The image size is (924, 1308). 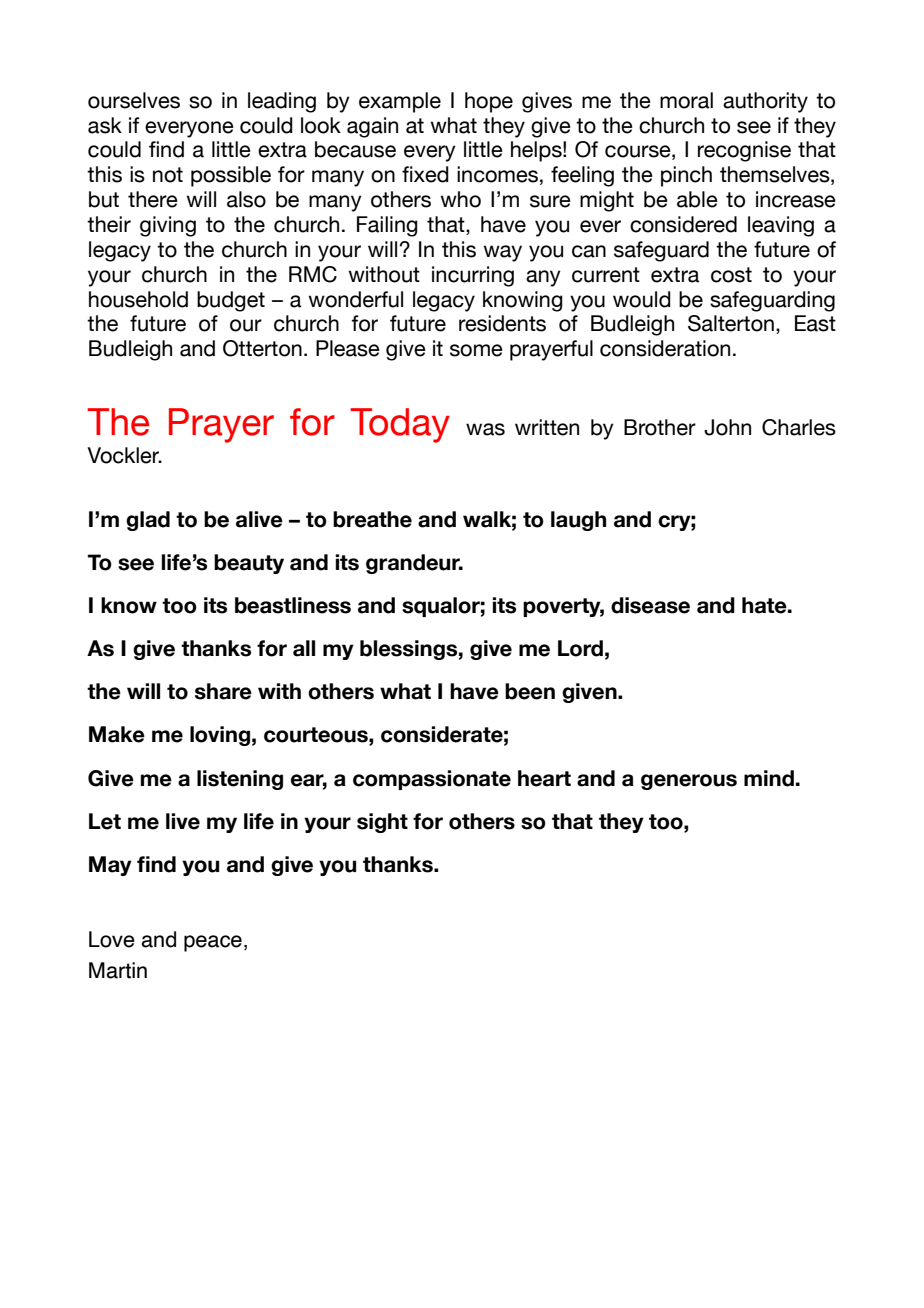 What do you see at coordinates (382, 823) in the screenshot?
I see `sight` at bounding box center [382, 823].
